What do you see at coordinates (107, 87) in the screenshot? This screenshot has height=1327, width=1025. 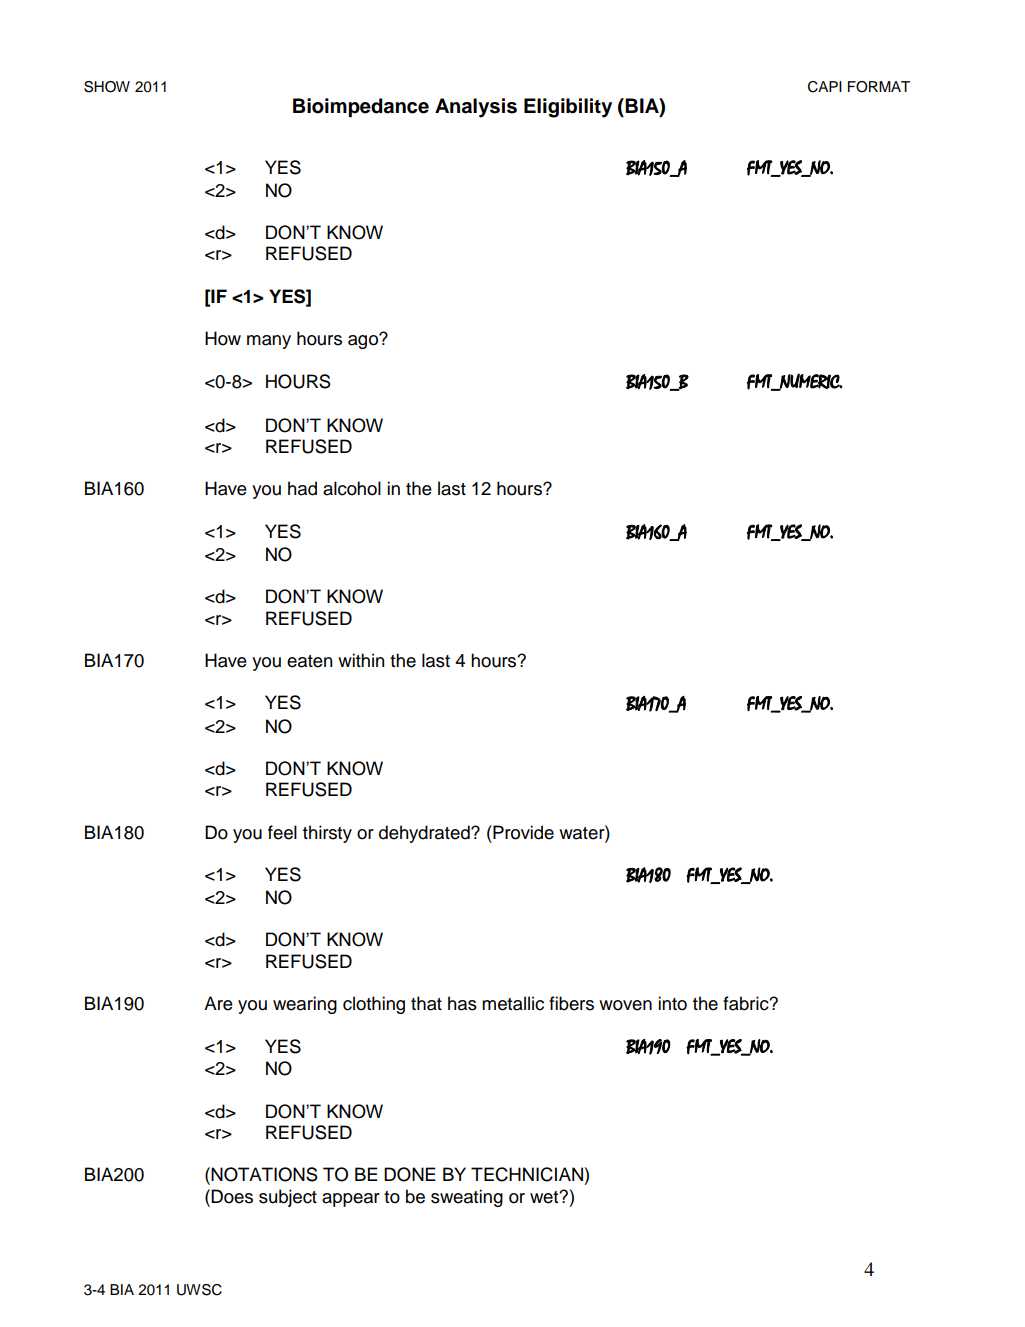 I see `SHOW` at bounding box center [107, 87].
